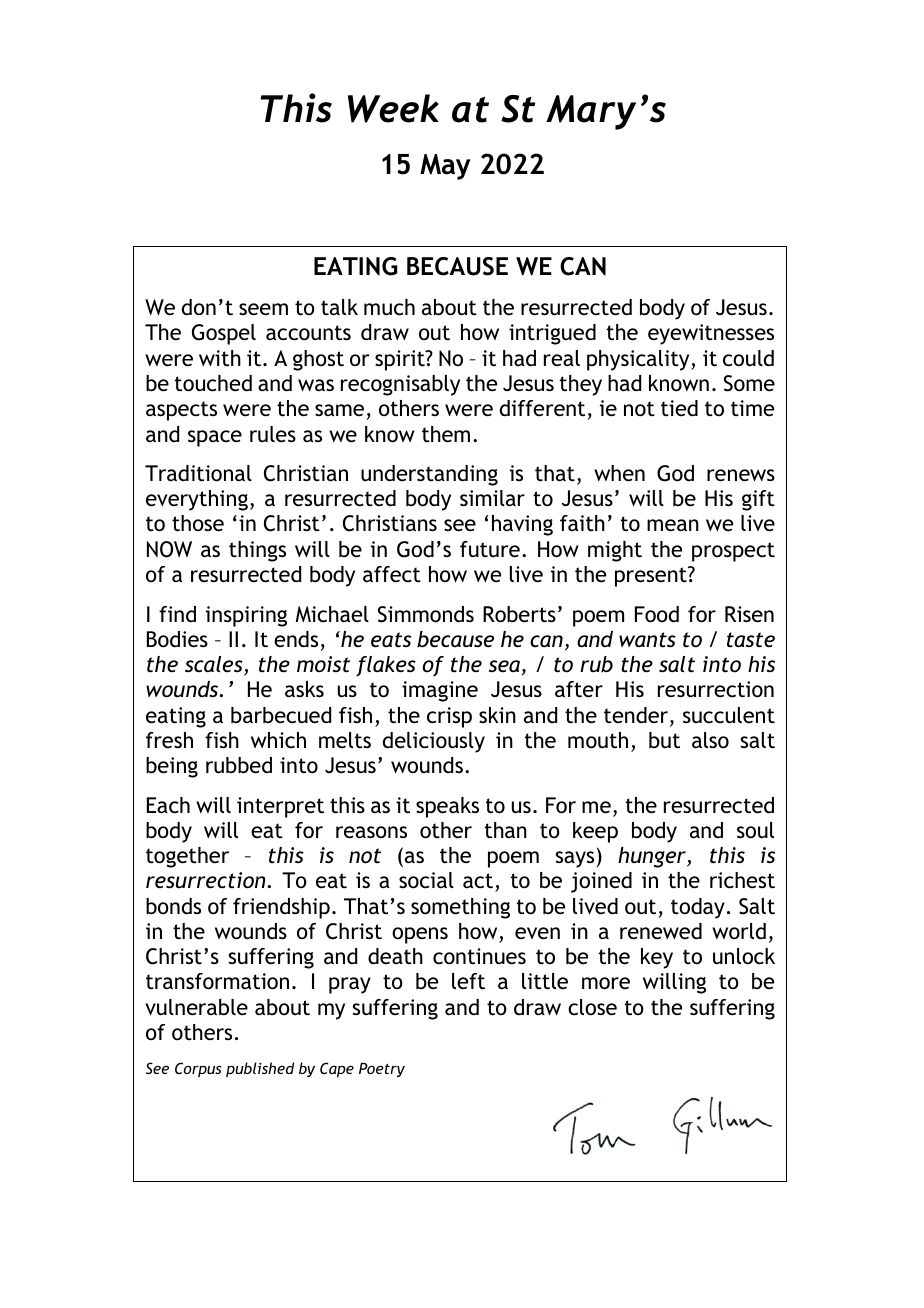  Describe the element at coordinates (260, 1069) in the screenshot. I see `published` at that location.
